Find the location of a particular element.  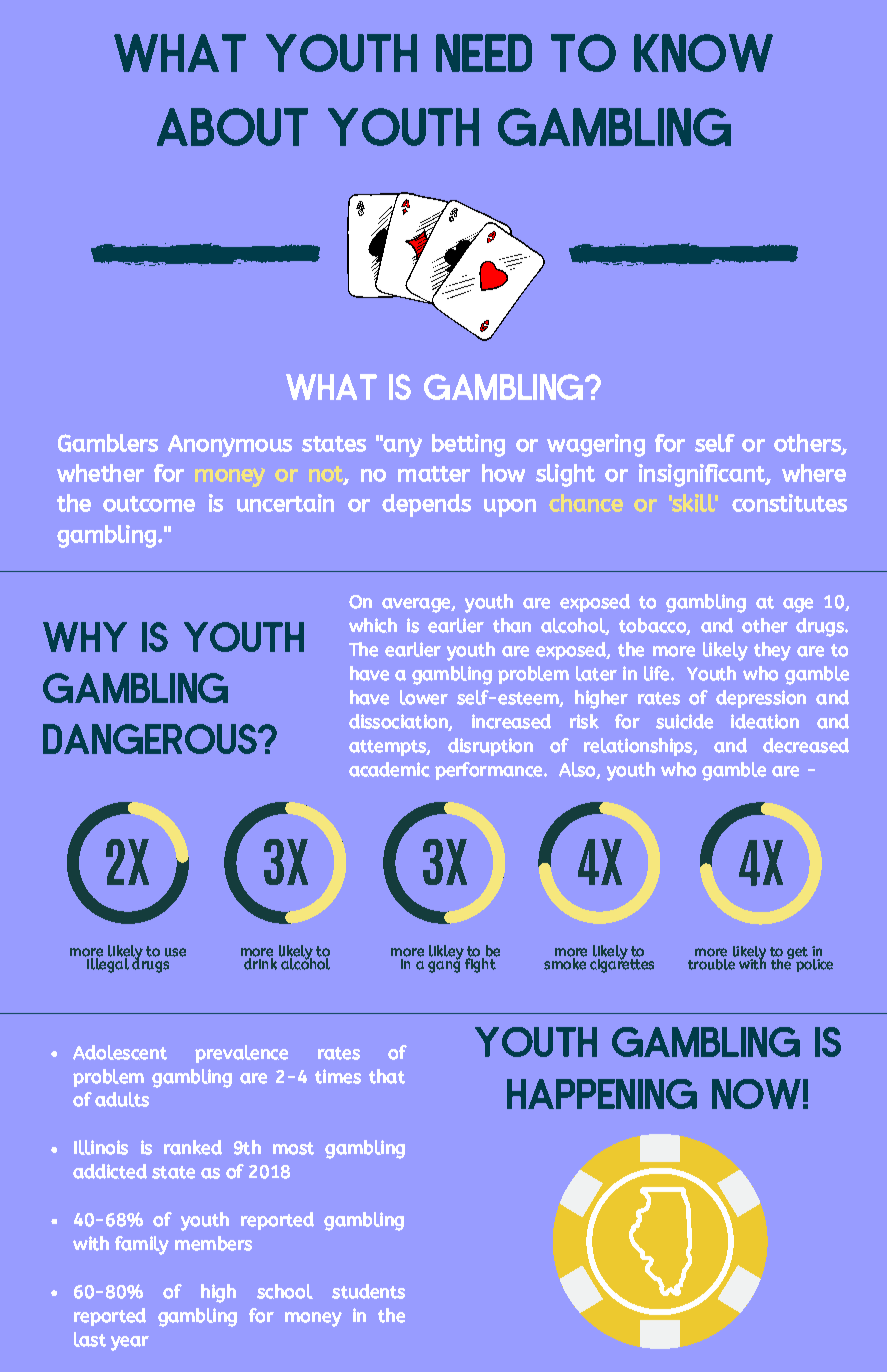

KNOW is located at coordinates (703, 53).
